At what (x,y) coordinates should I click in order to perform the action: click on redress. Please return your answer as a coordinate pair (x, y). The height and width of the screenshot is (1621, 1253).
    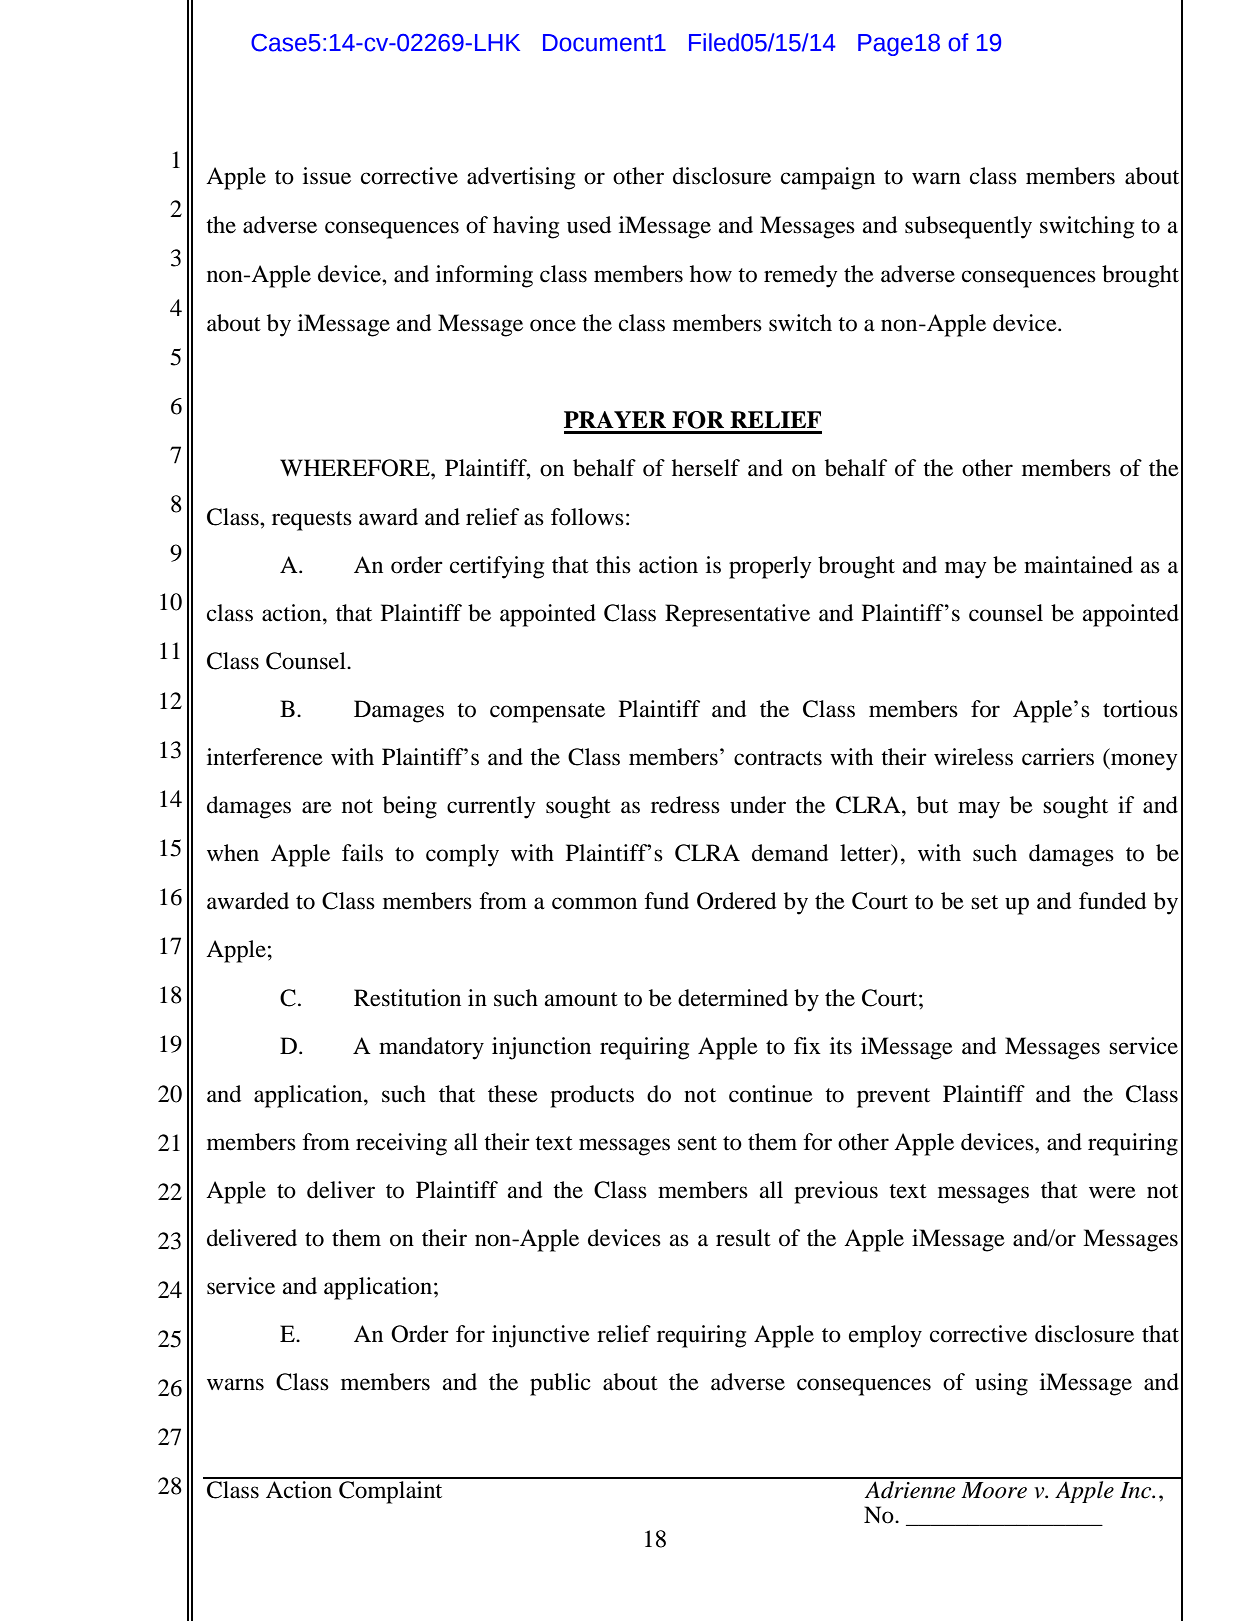
    Looking at the image, I should click on (685, 805).
